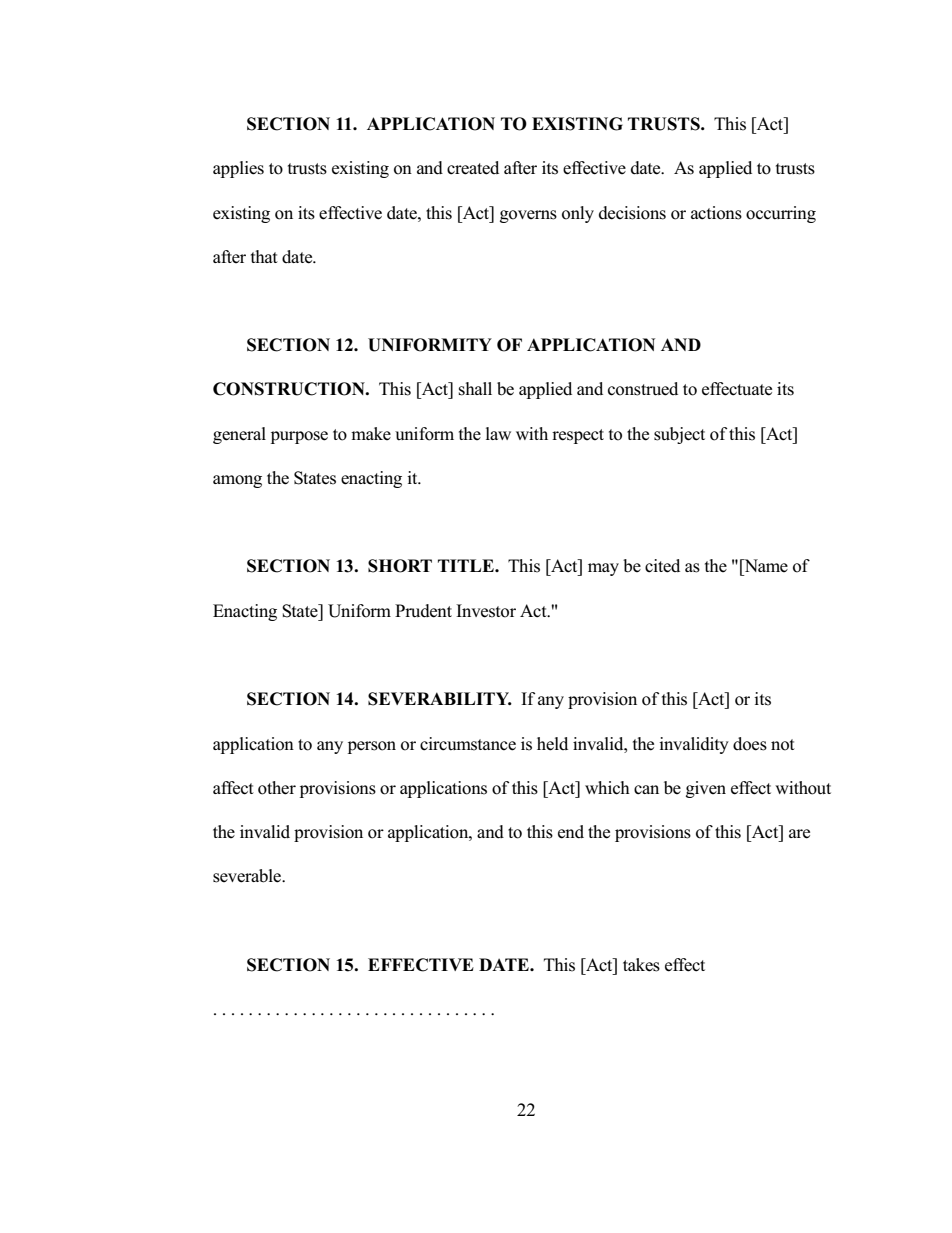 The width and height of the screenshot is (952, 1233). Describe the element at coordinates (475, 389) in the screenshot. I see `shall` at that location.
